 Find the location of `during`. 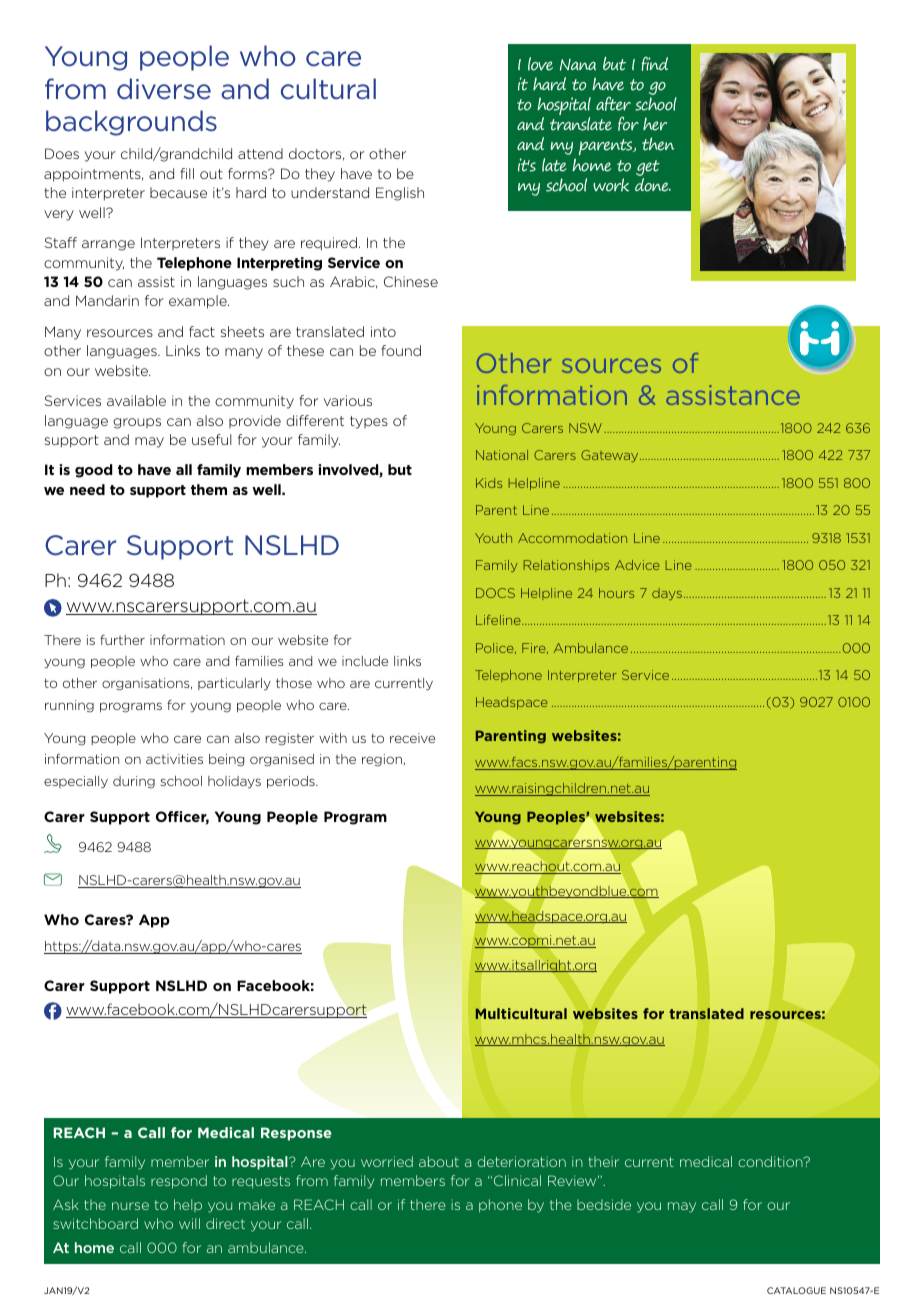

during is located at coordinates (134, 782).
